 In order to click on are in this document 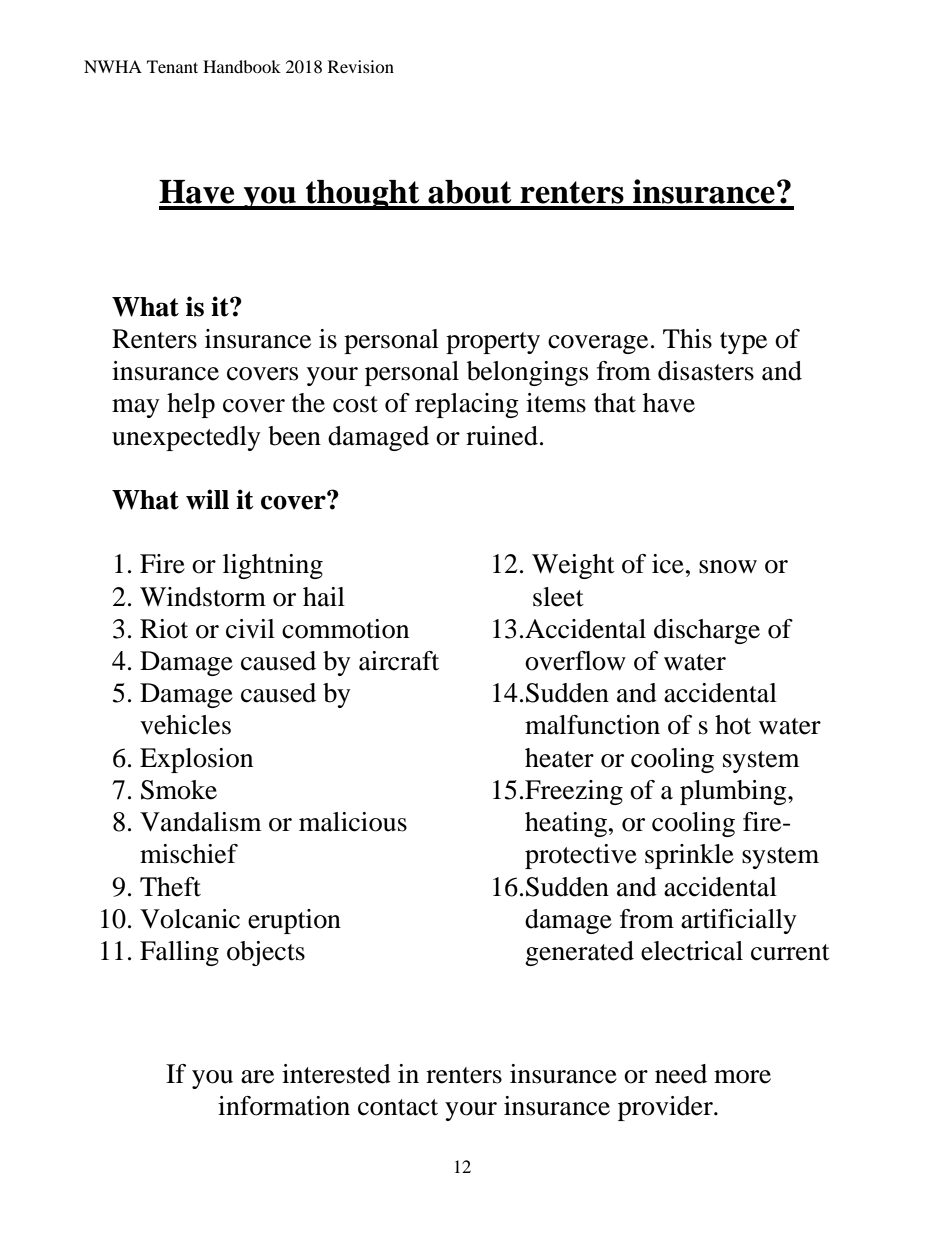, I will do `click(257, 1077)`.
